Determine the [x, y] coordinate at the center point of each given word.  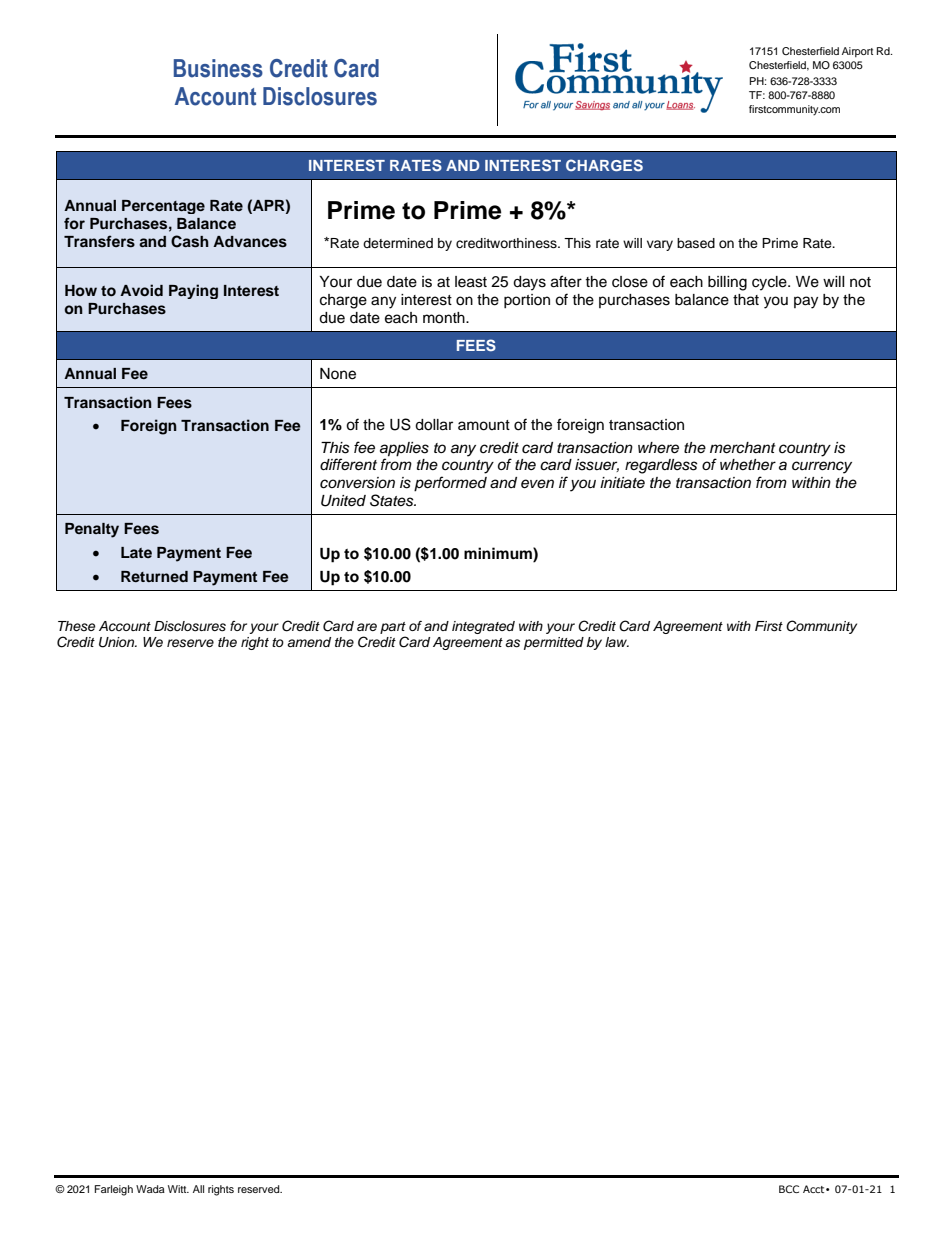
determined [398, 243]
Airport [857, 52]
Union [118, 642]
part [393, 628]
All [198, 1189]
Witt [178, 1189]
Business [218, 68]
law [617, 642]
